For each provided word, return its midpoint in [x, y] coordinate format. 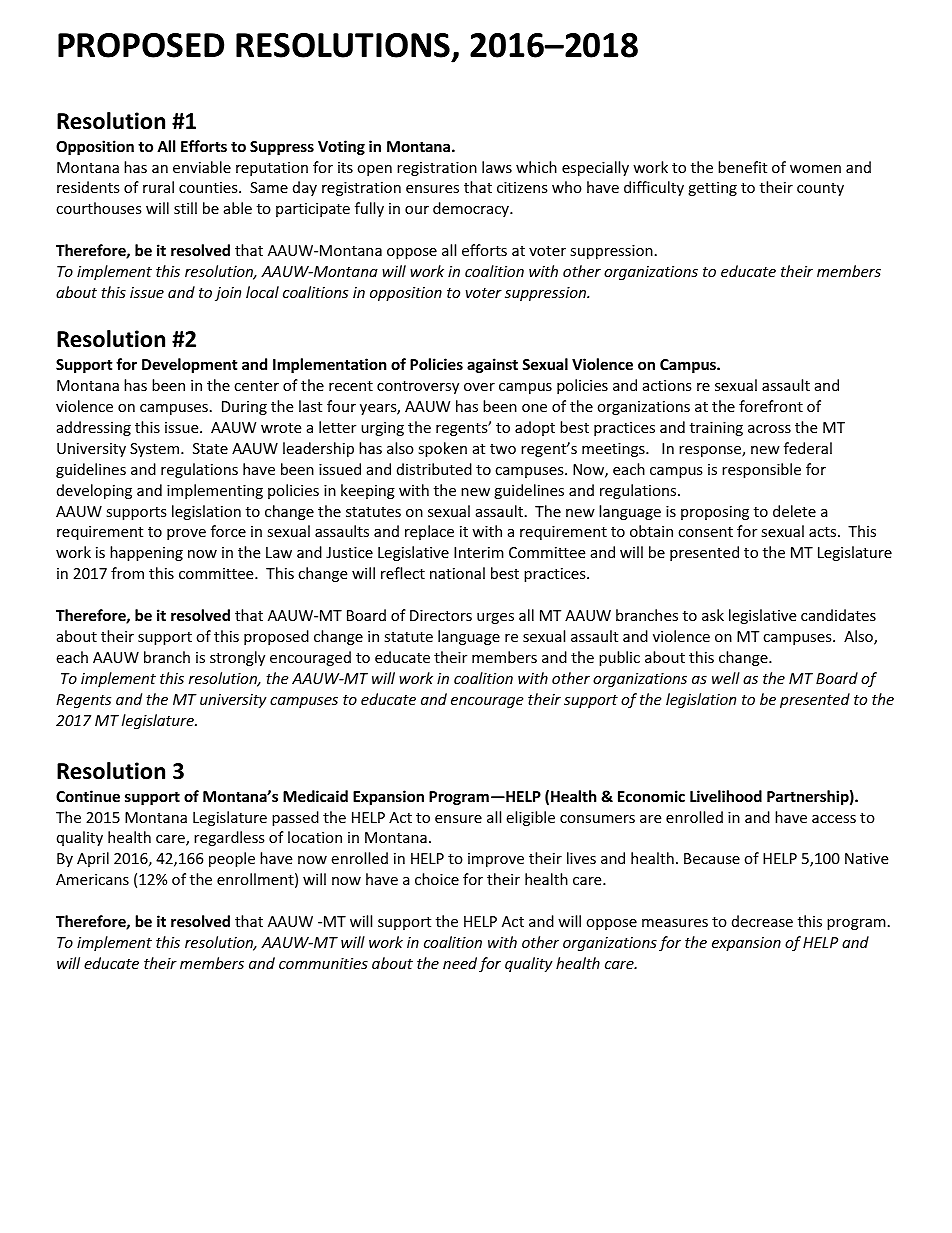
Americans [92, 879]
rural [158, 187]
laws [497, 167]
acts [824, 532]
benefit [742, 167]
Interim [479, 552]
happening [146, 553]
